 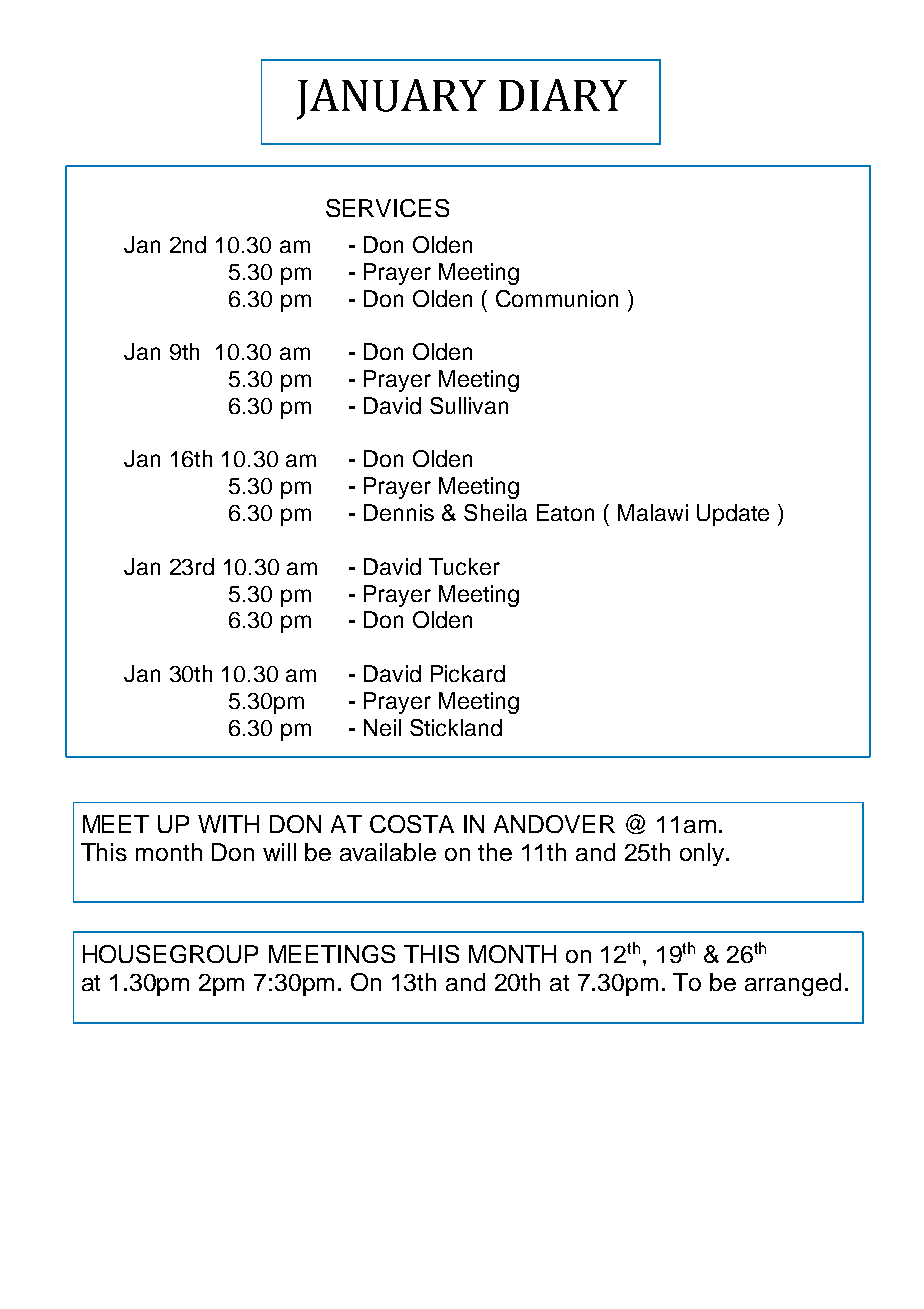 What do you see at coordinates (563, 95) in the image?
I see `DIARY` at bounding box center [563, 95].
